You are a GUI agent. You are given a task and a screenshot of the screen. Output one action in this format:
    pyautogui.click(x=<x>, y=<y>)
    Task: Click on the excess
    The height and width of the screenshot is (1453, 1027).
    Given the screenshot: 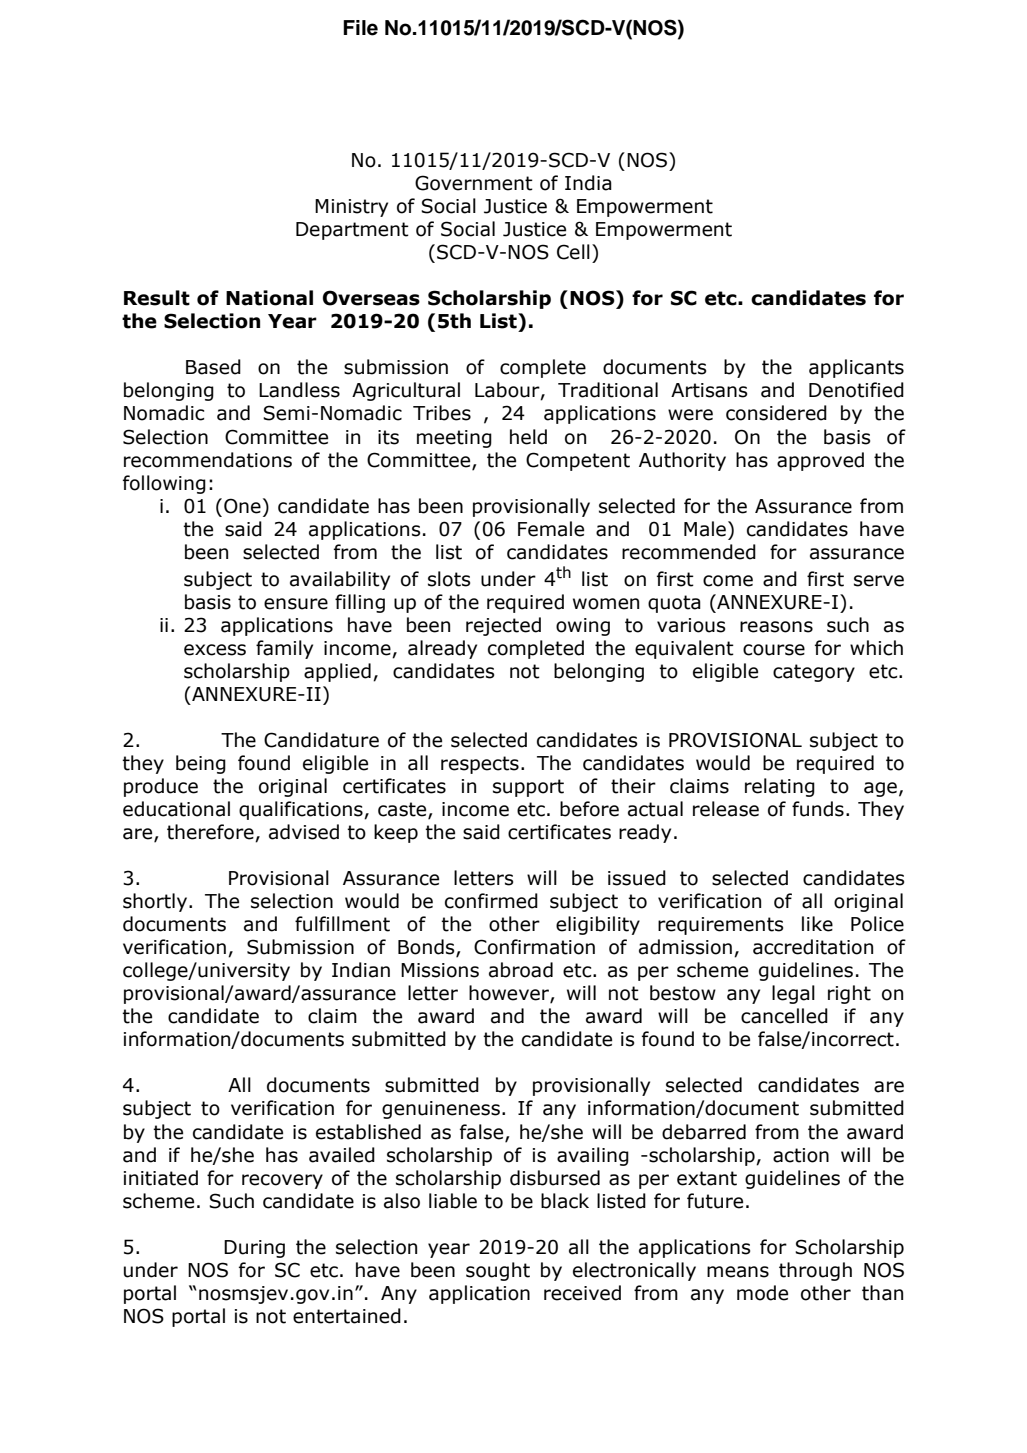 What is the action you would take?
    pyautogui.click(x=215, y=650)
